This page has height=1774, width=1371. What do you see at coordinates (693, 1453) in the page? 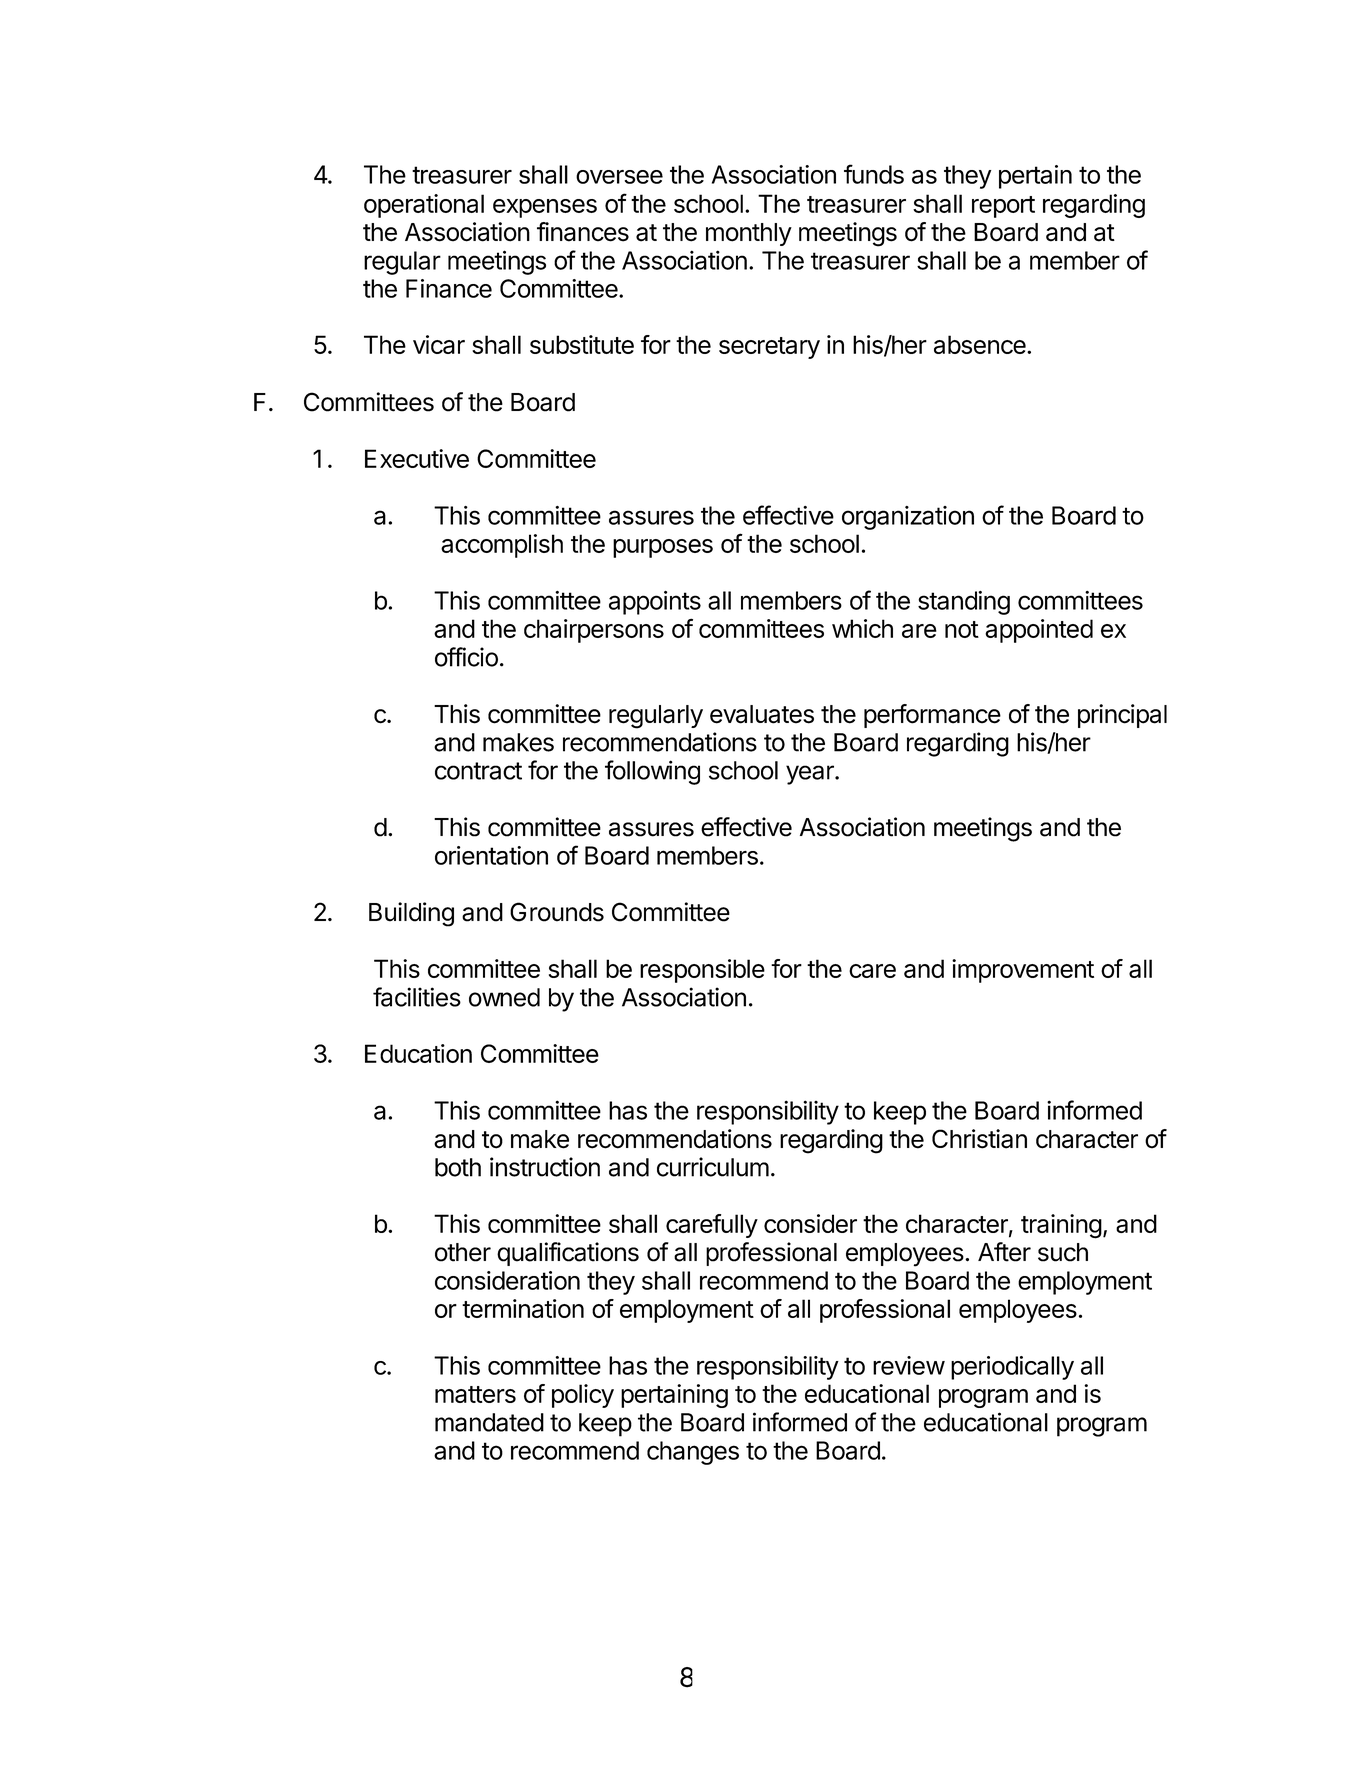
I see `changes` at bounding box center [693, 1453].
